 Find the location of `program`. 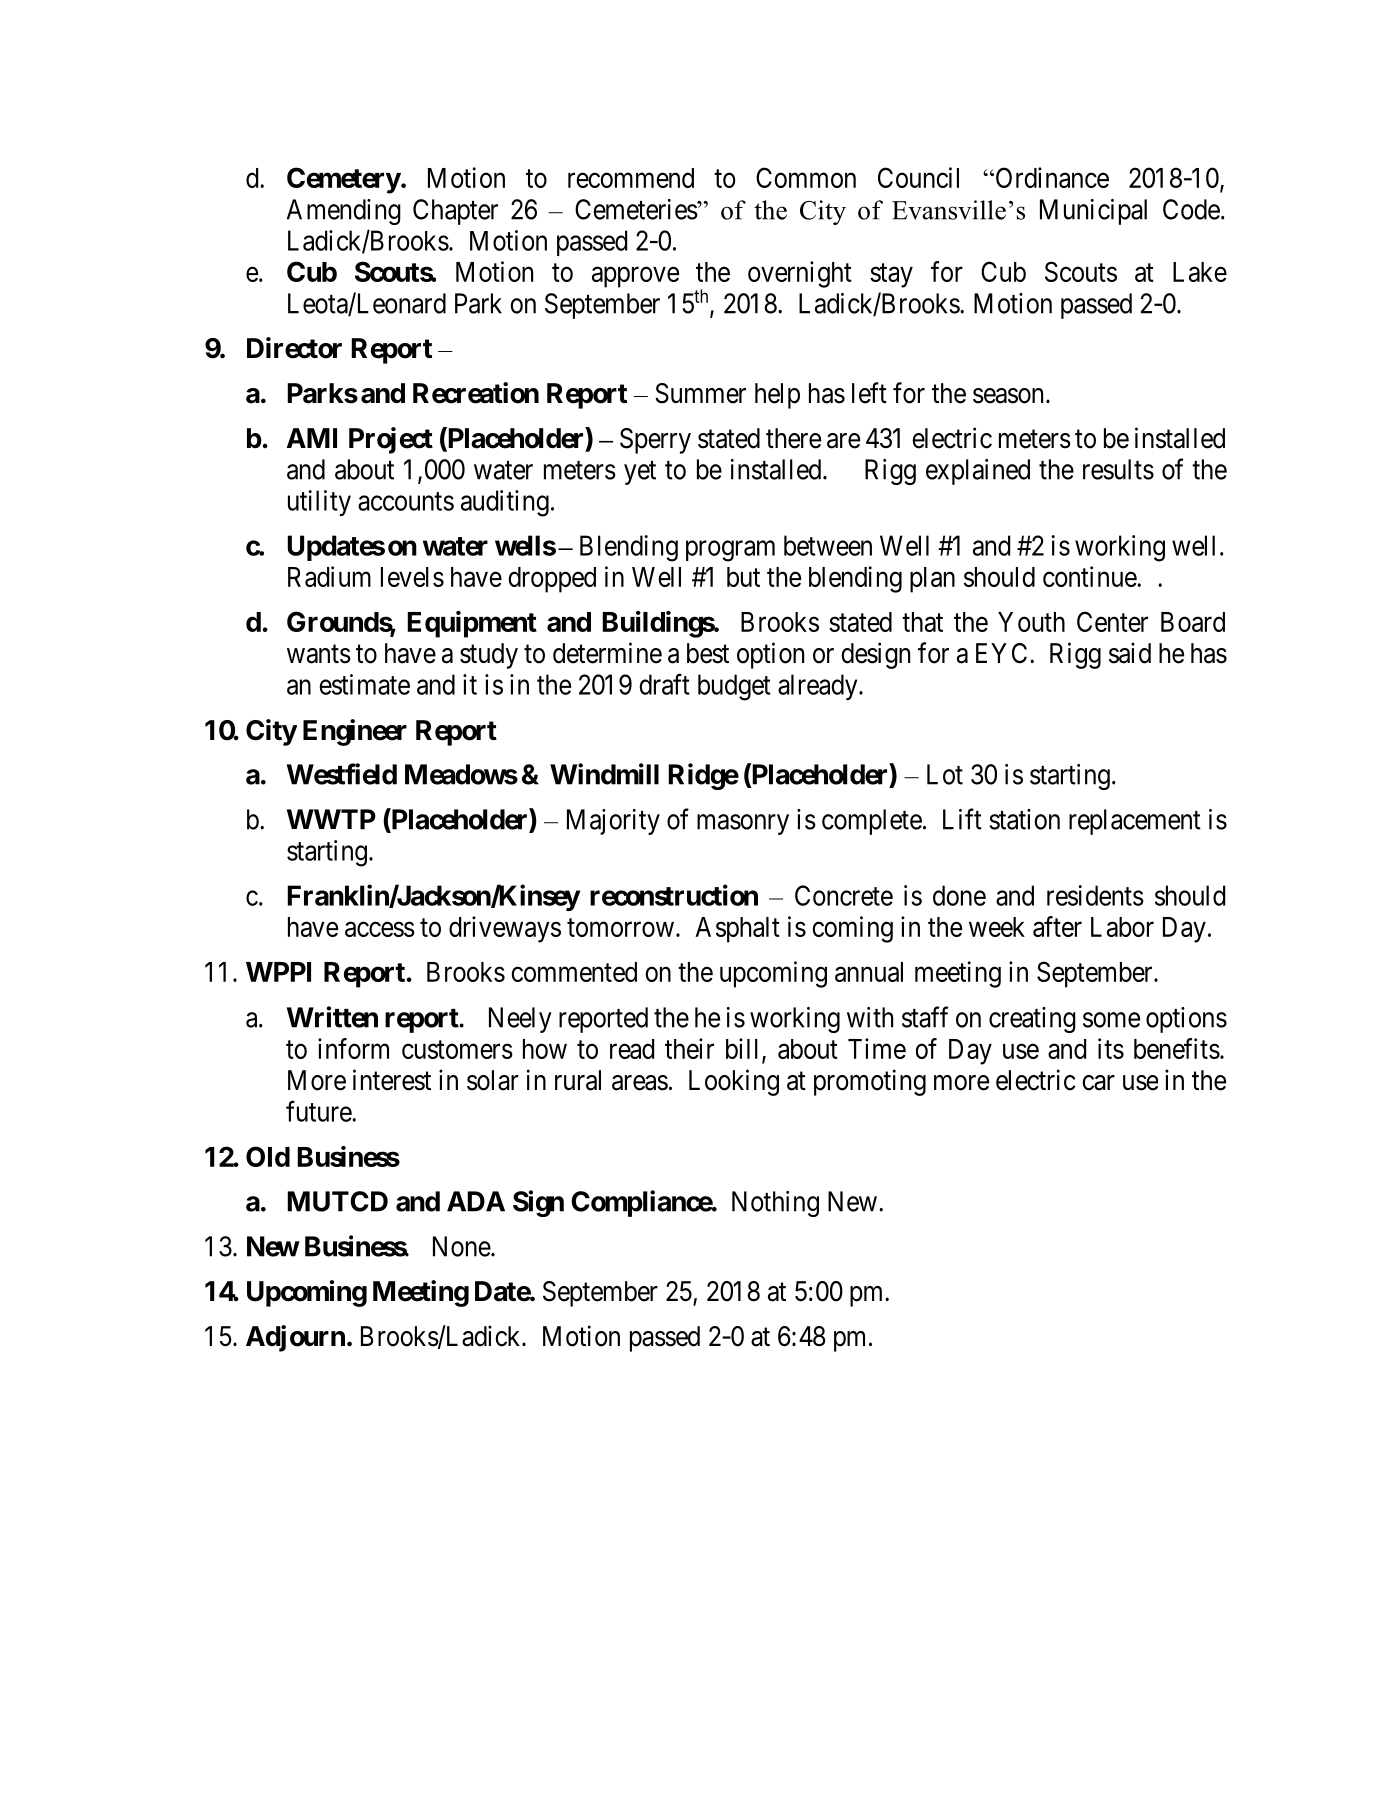

program is located at coordinates (730, 551).
